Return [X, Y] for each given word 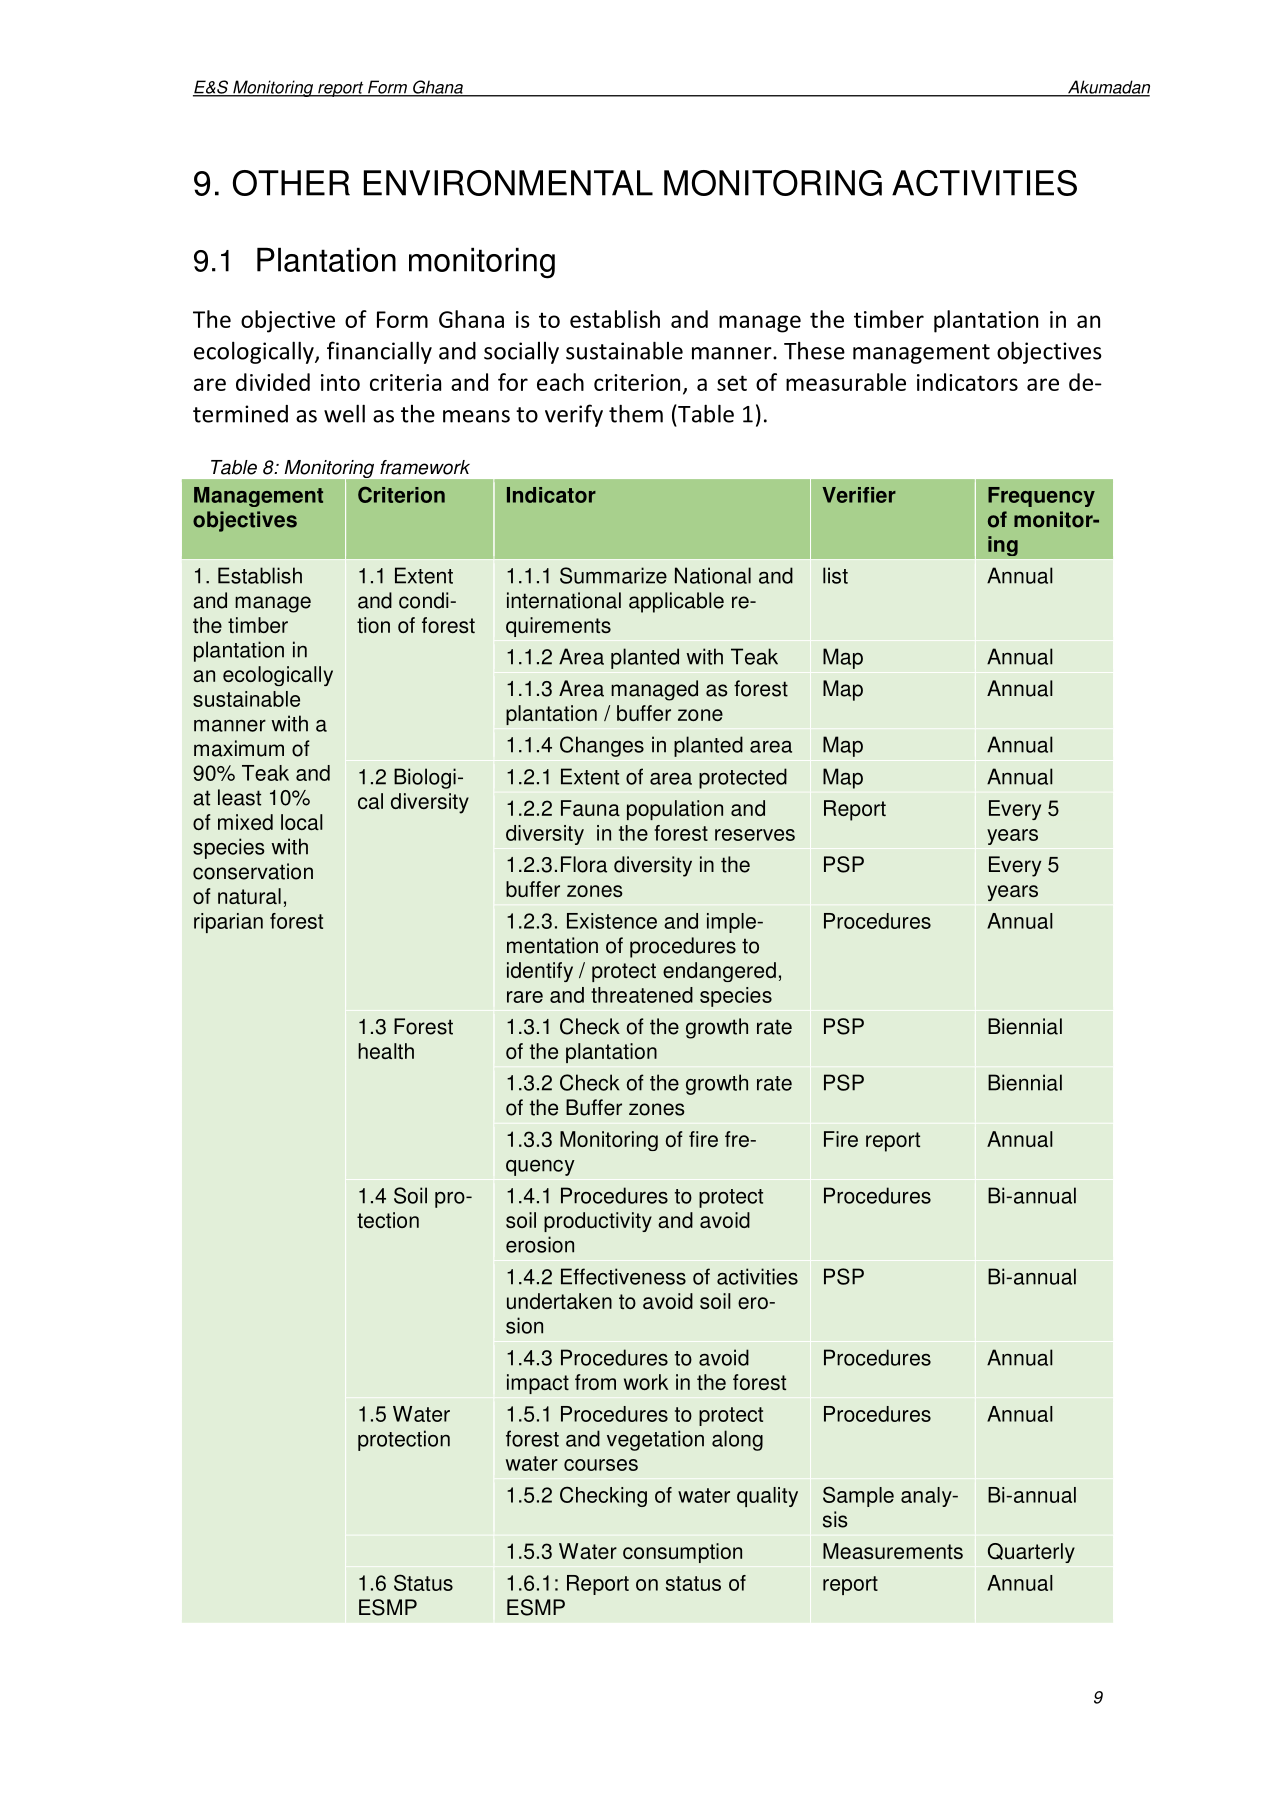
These [814, 350]
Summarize [613, 575]
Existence [612, 921]
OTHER [291, 183]
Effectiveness [623, 1276]
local [302, 822]
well [344, 413]
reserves [755, 835]
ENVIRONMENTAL [508, 183]
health [386, 1051]
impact [538, 1384]
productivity [598, 1222]
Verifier [859, 495]
